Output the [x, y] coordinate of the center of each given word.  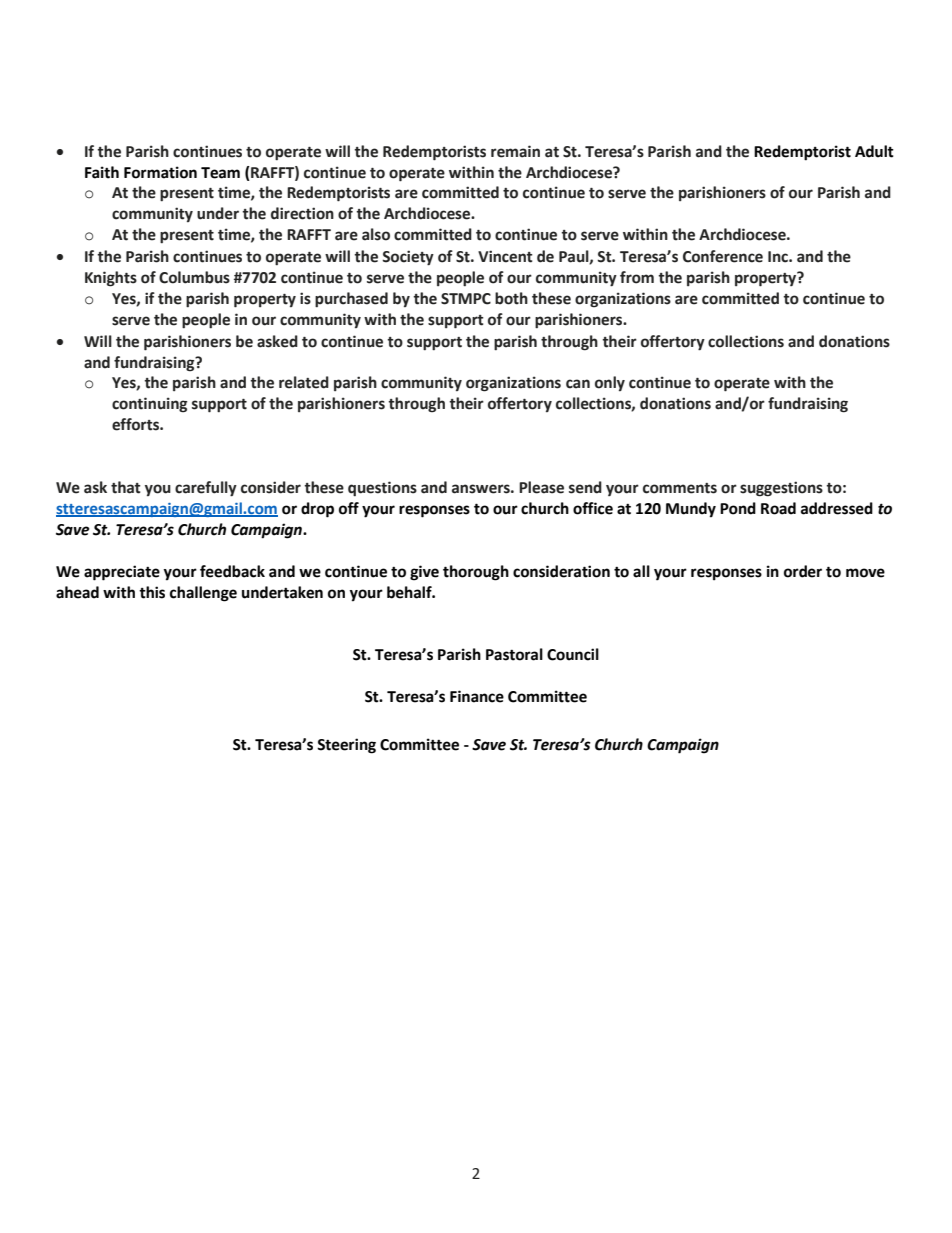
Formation [160, 172]
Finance [477, 696]
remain [515, 151]
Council [573, 654]
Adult [874, 151]
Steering [346, 746]
